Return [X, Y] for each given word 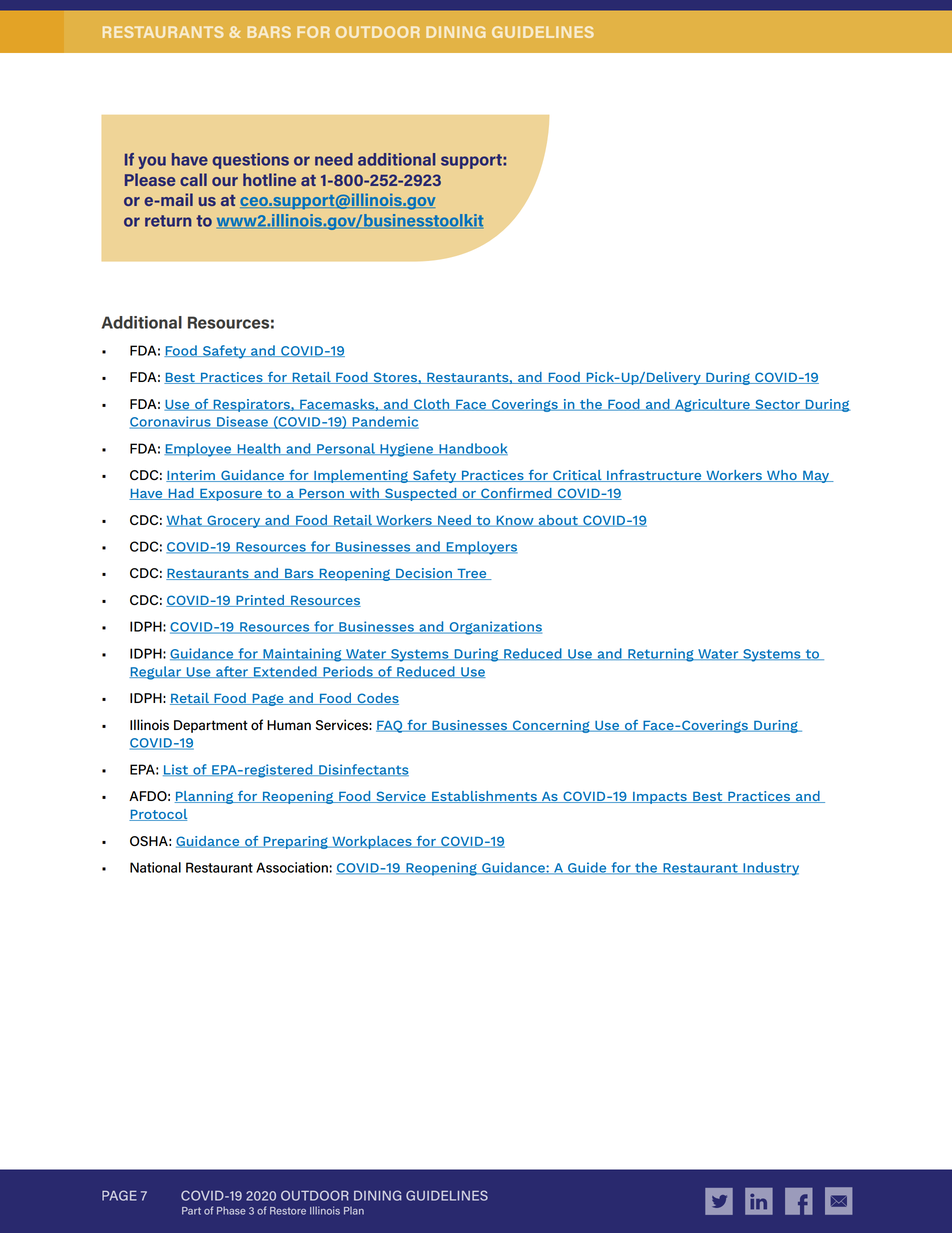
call [193, 179]
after [232, 672]
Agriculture [712, 405]
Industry [770, 869]
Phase [231, 1210]
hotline [269, 179]
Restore [288, 1211]
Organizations [494, 628]
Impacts [660, 798]
